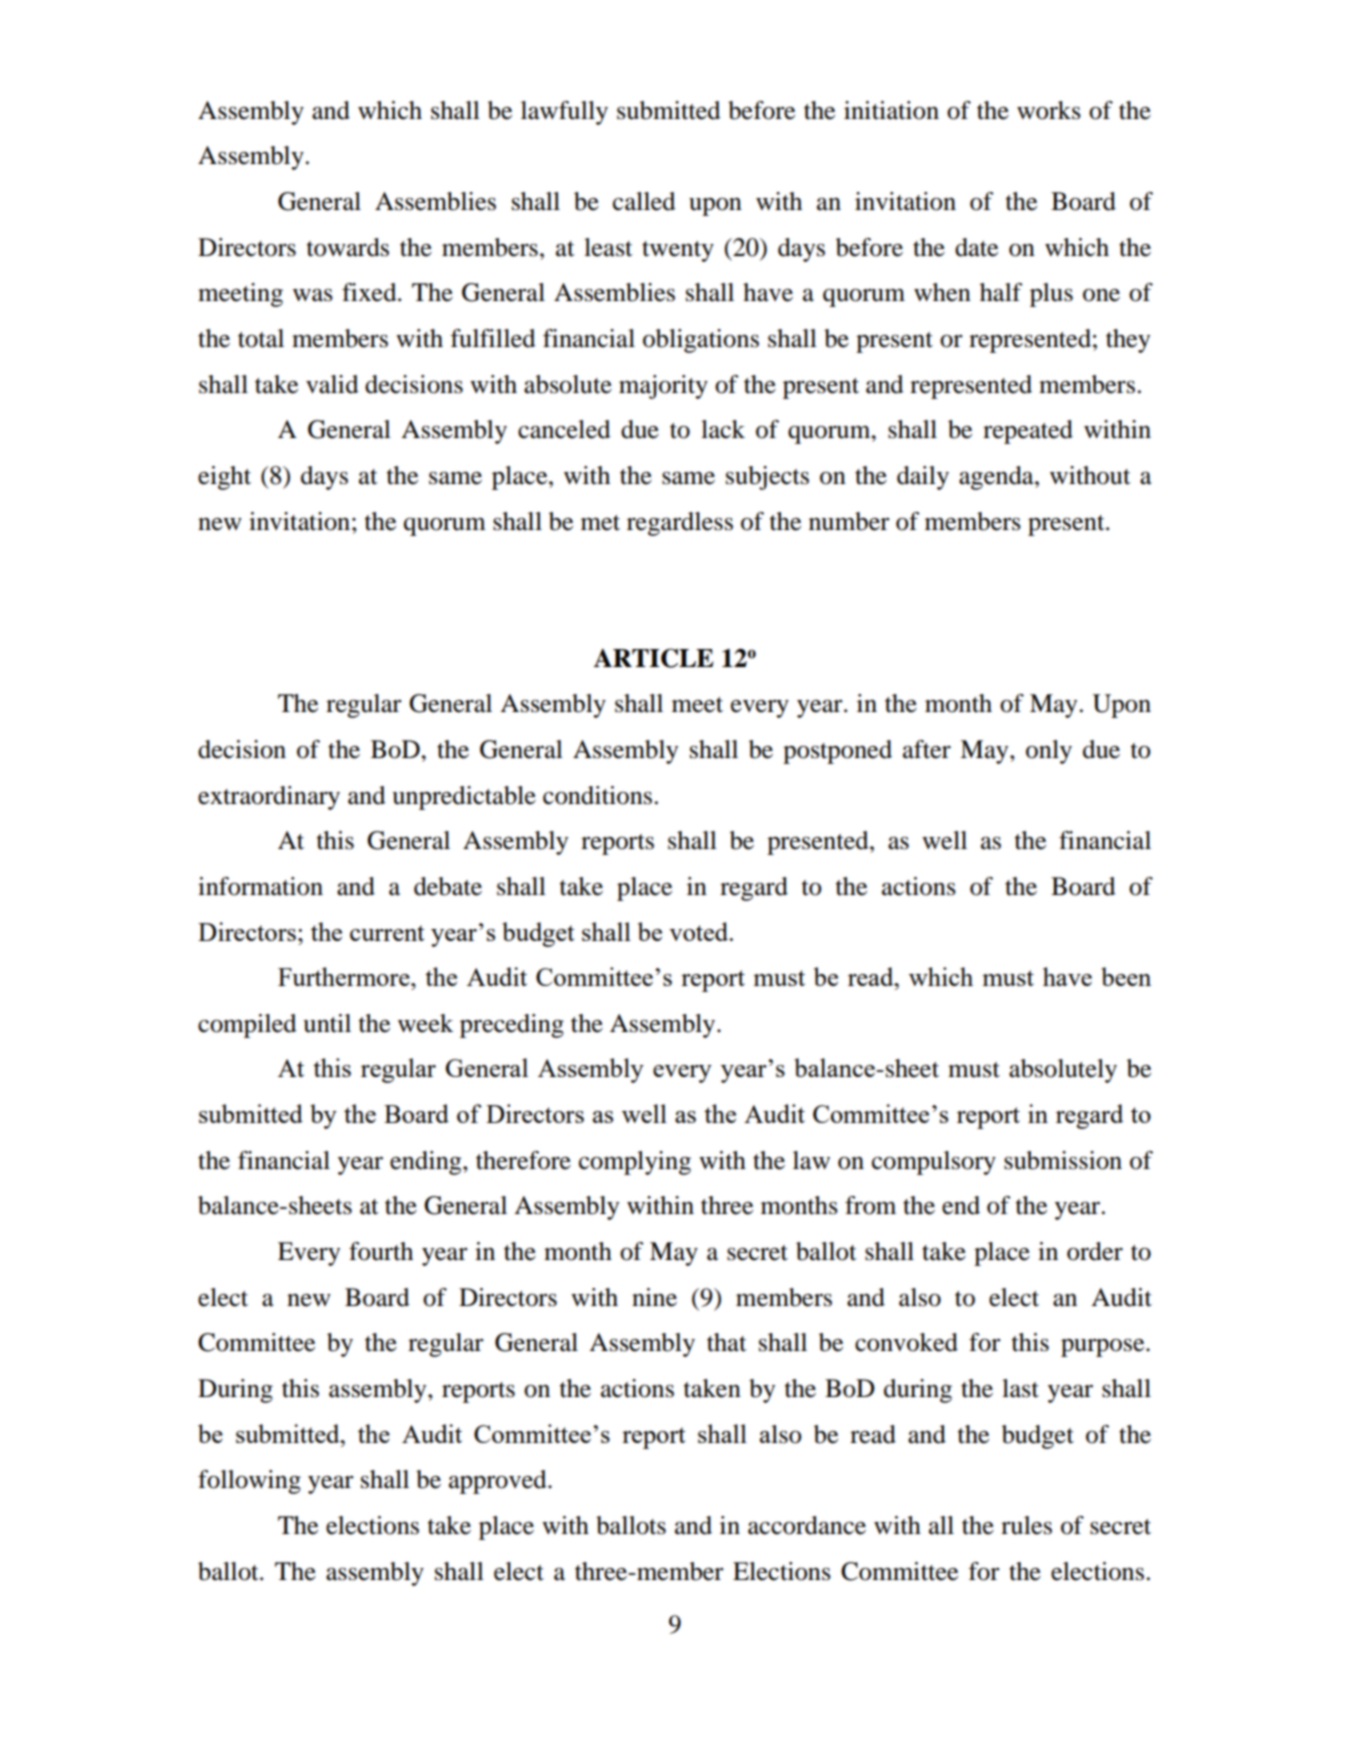  Describe the element at coordinates (269, 798) in the screenshot. I see `extraordinary` at that location.
